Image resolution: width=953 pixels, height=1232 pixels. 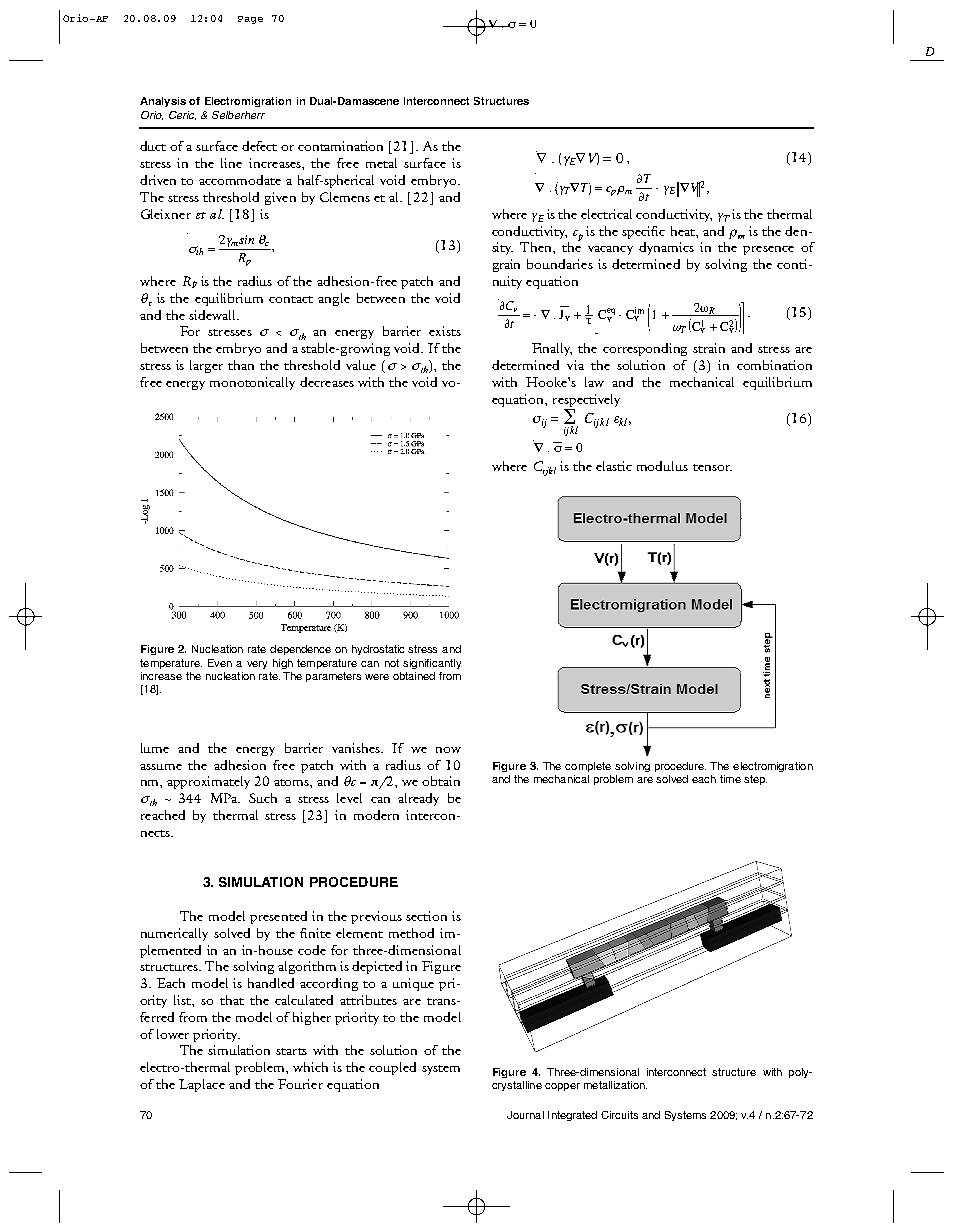 What do you see at coordinates (730, 779) in the image?
I see `time` at bounding box center [730, 779].
